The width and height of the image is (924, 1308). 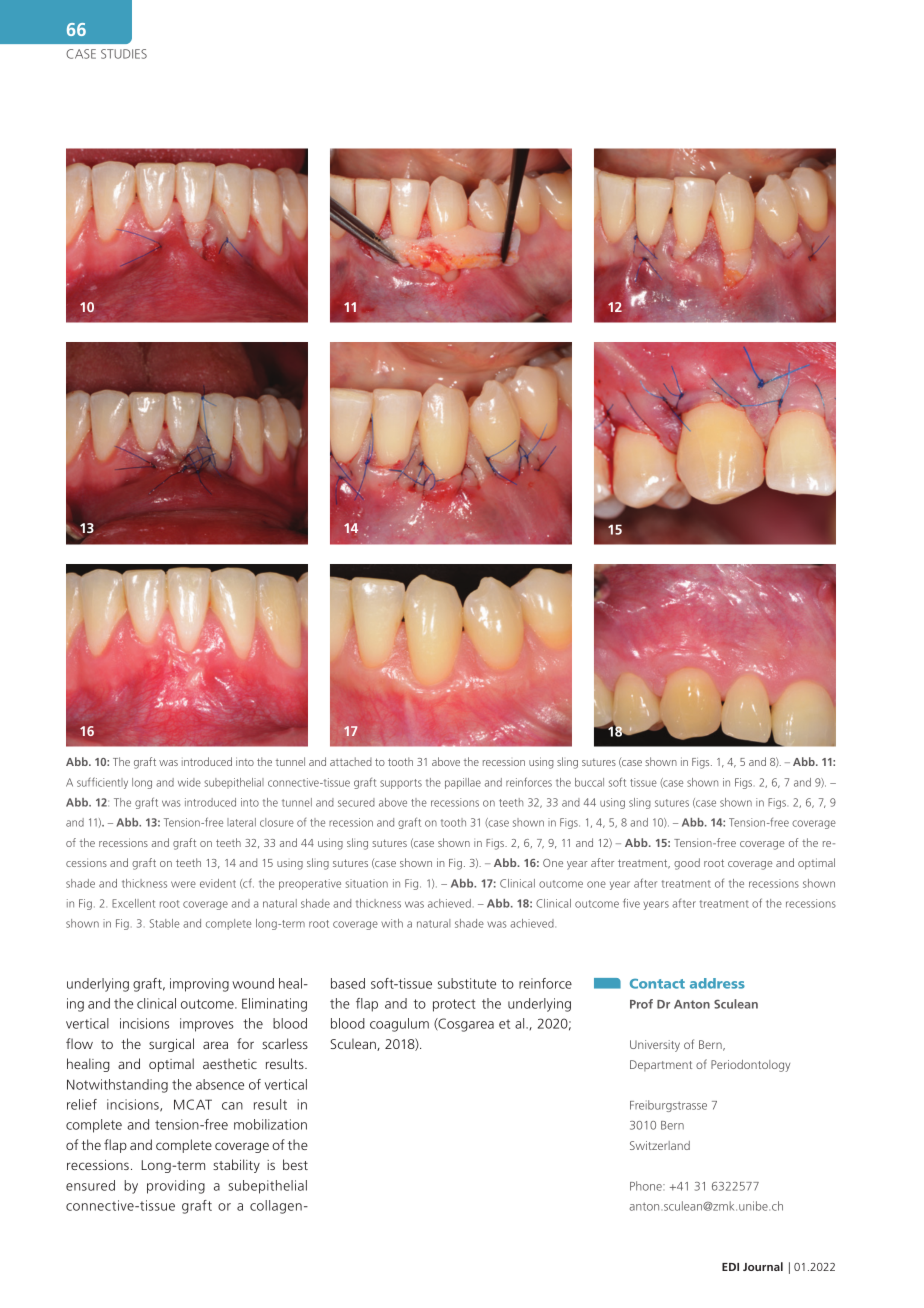 What do you see at coordinates (189, 782) in the image?
I see `wide` at bounding box center [189, 782].
